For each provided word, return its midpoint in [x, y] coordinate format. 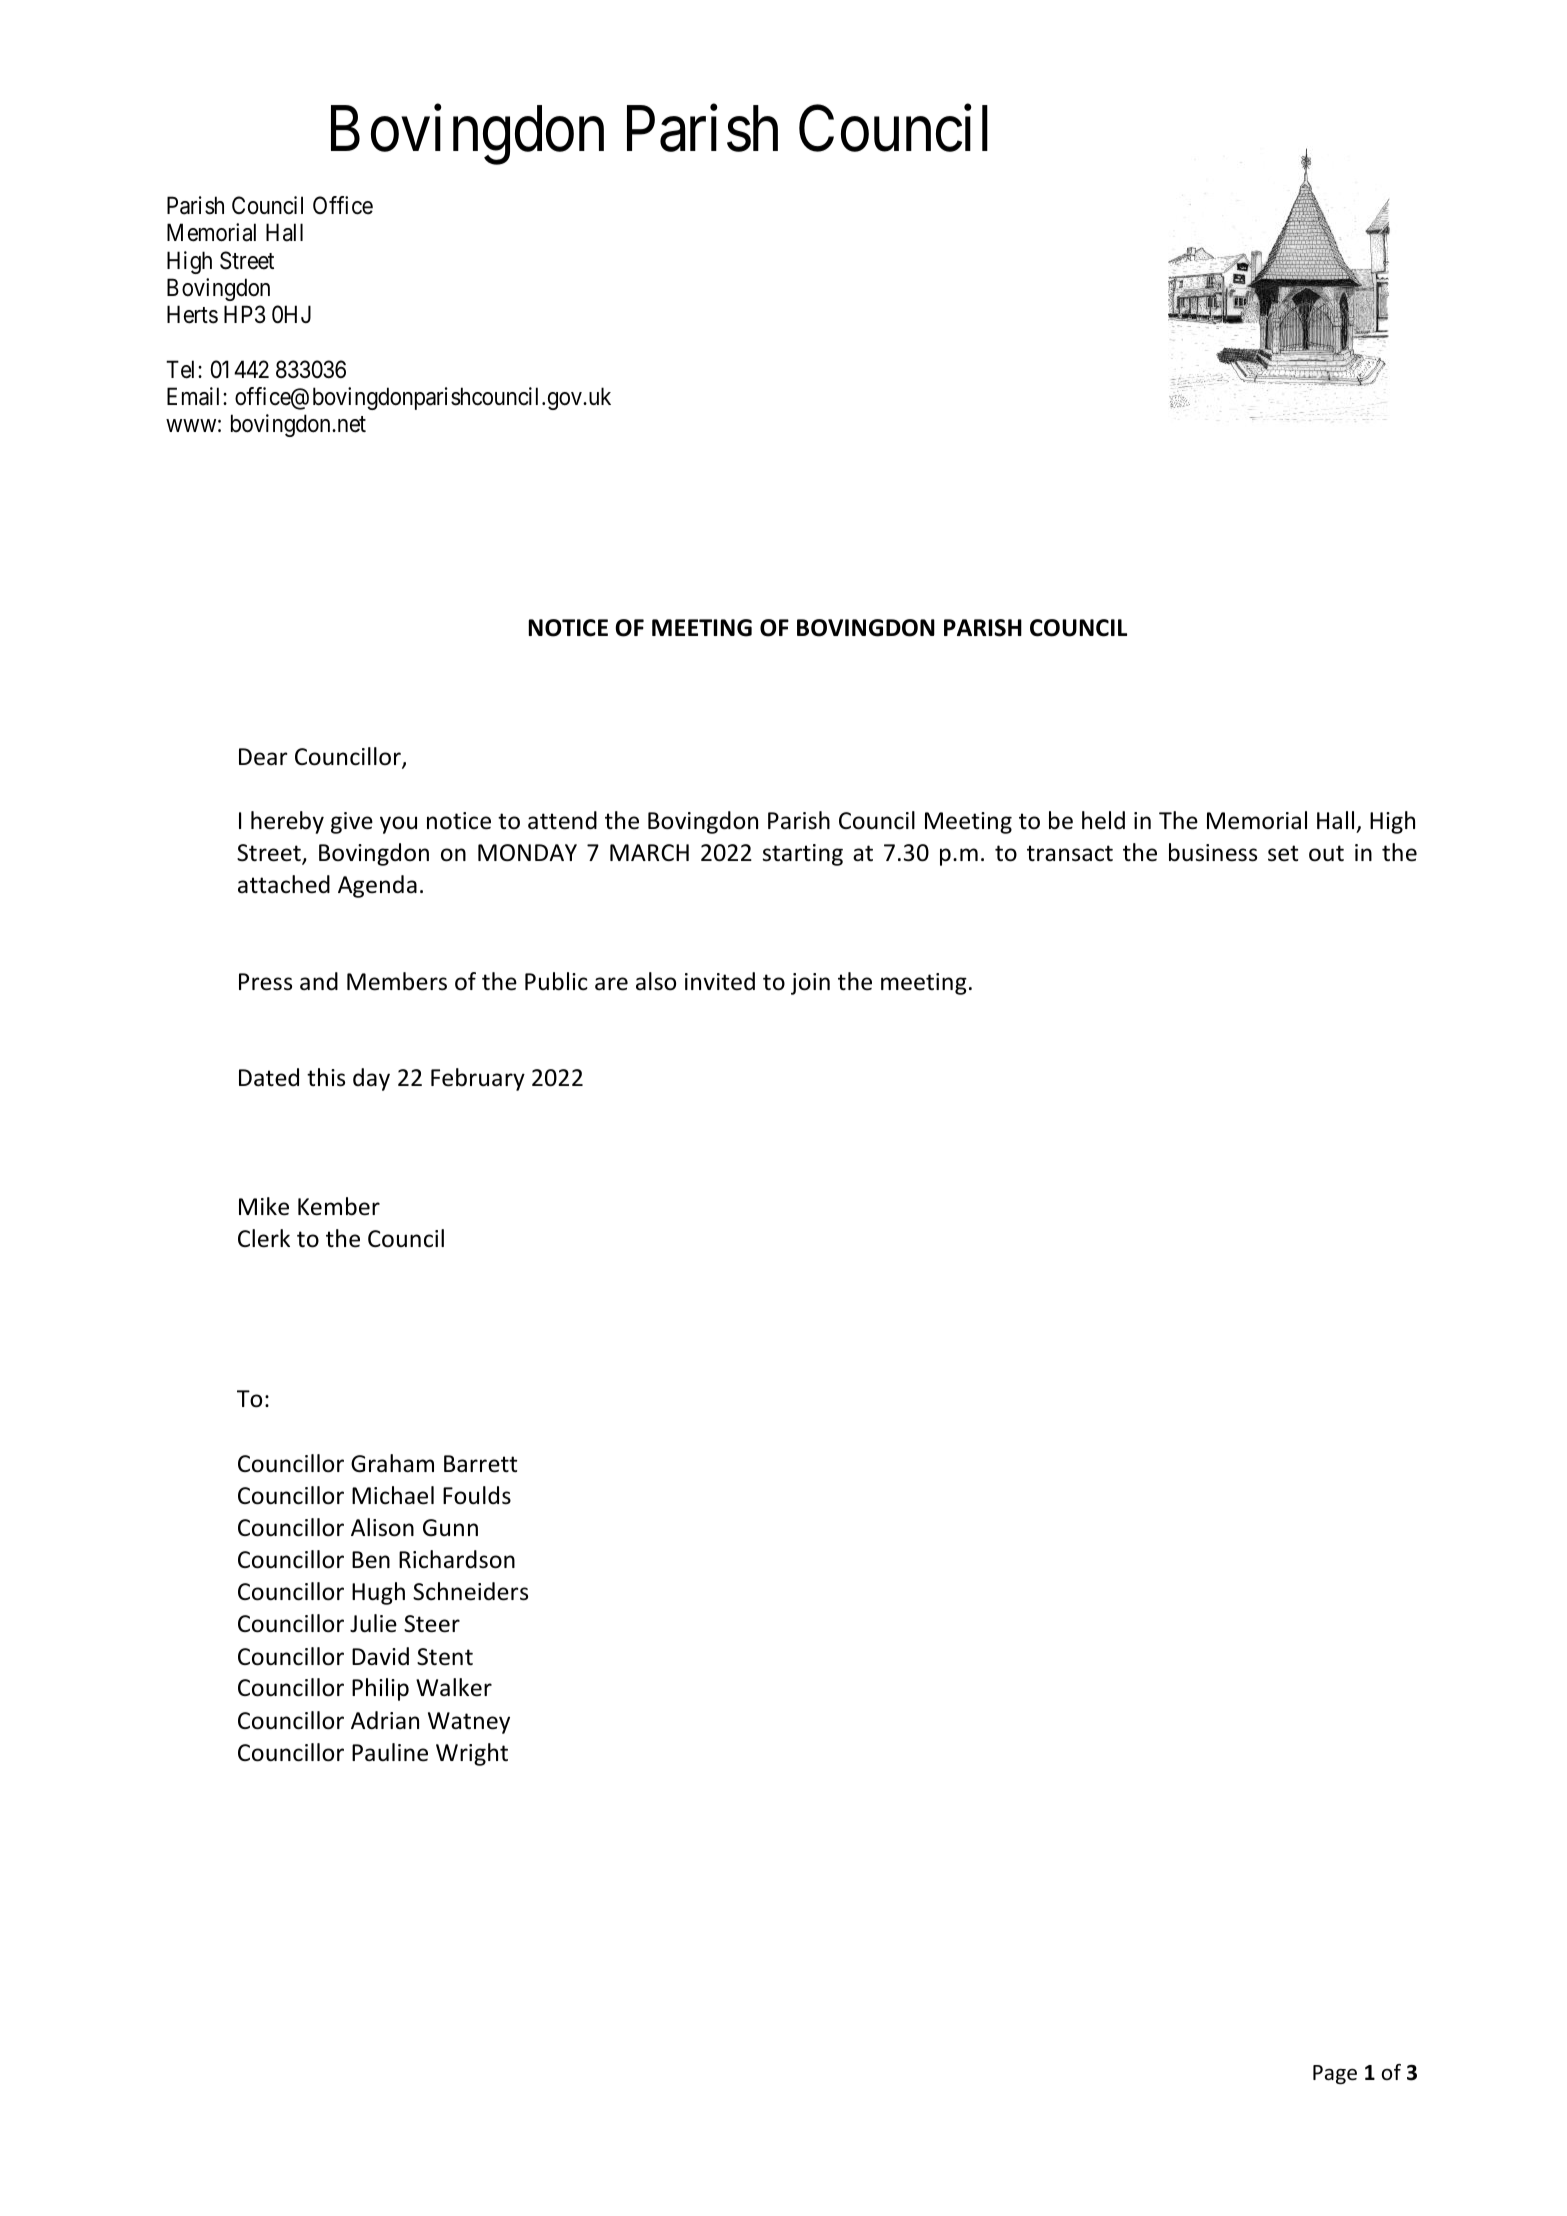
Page [1335, 2075]
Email [195, 396]
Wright [472, 1754]
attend [562, 820]
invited [720, 981]
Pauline [390, 1752]
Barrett [480, 1464]
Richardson [457, 1559]
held [1103, 820]
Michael [393, 1495]
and [319, 981]
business [1213, 852]
